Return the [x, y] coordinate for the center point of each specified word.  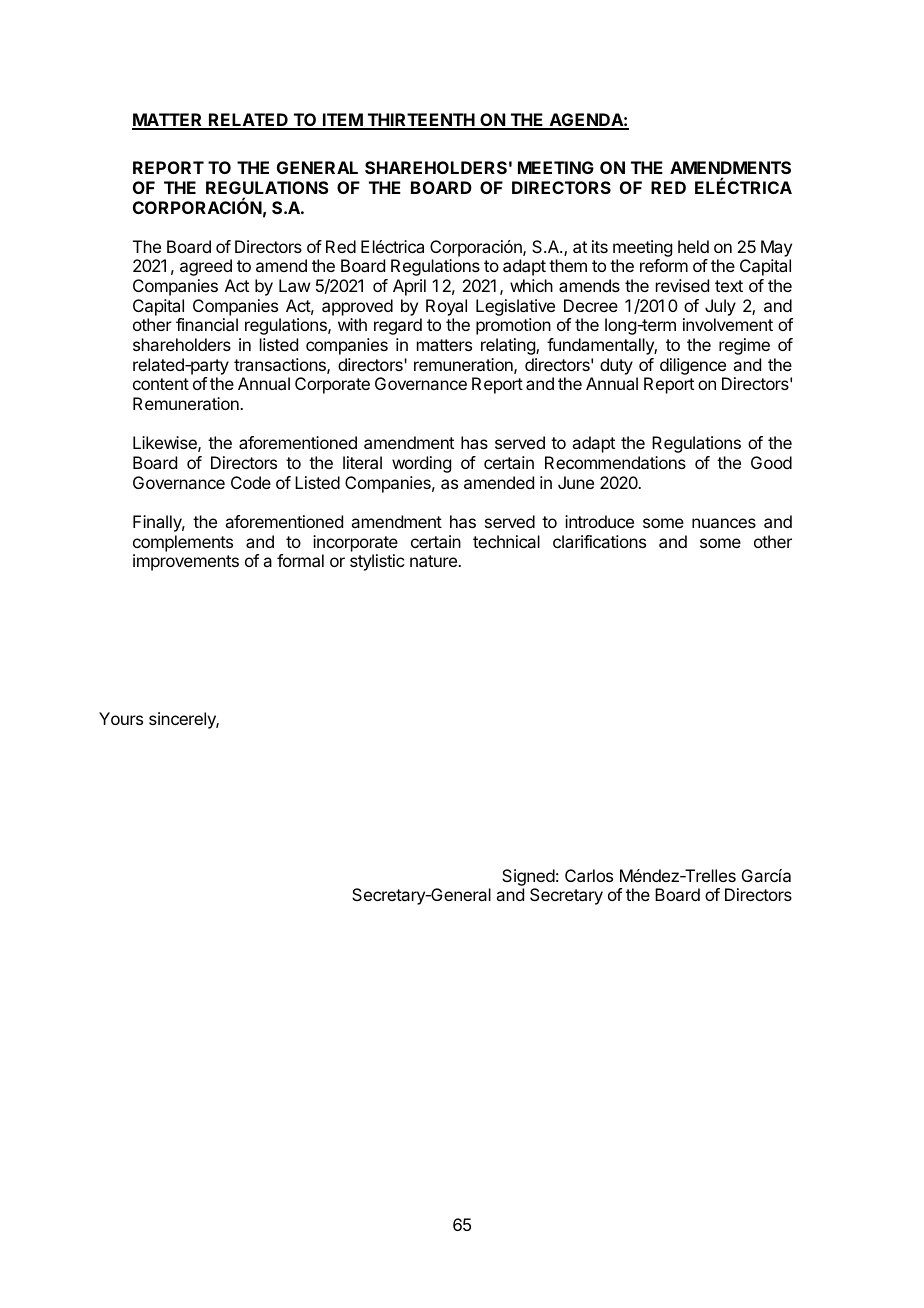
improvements [186, 562]
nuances [724, 523]
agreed [206, 267]
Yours [121, 718]
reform [664, 265]
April [409, 287]
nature [434, 561]
